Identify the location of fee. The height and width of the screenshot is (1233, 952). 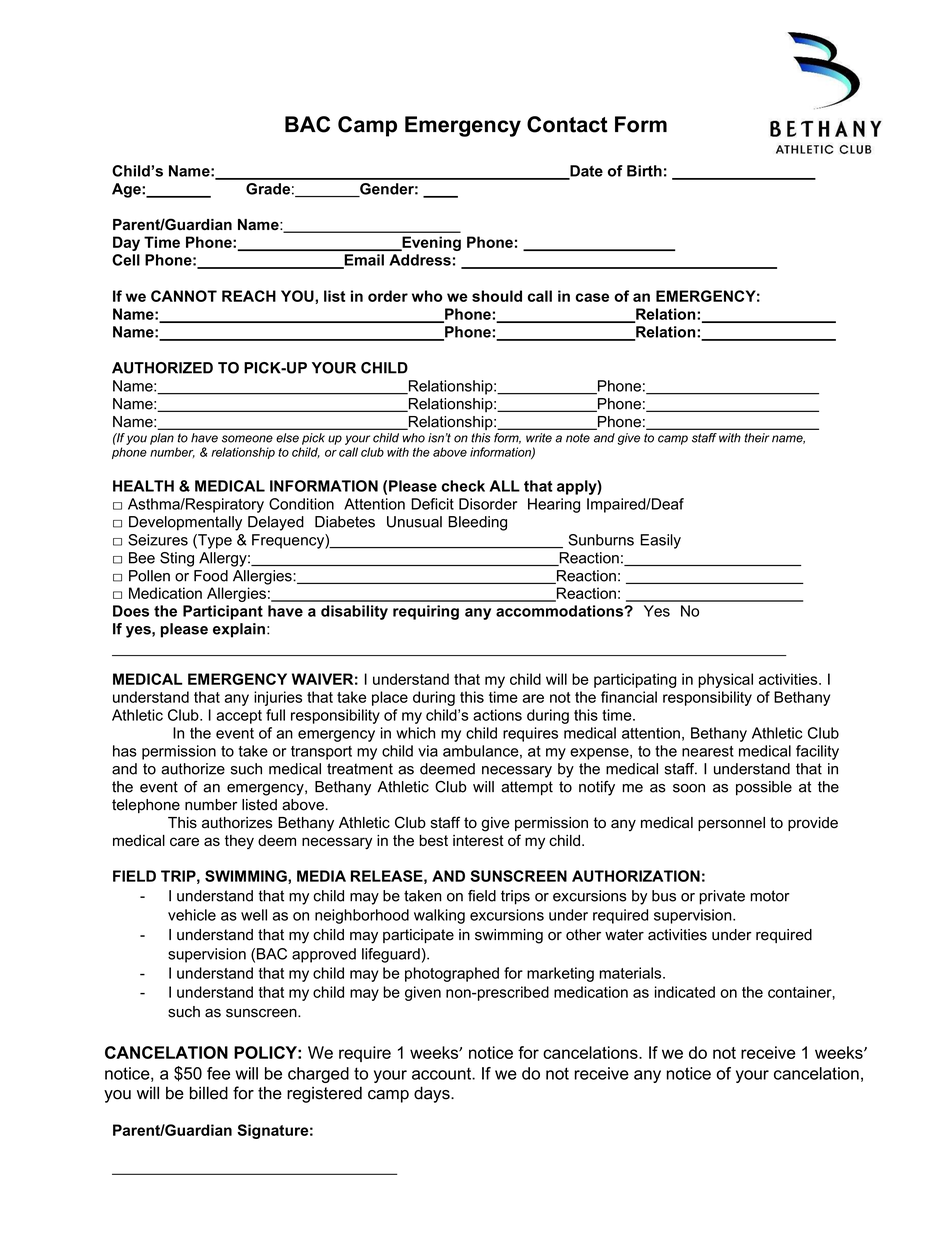
(218, 1073).
